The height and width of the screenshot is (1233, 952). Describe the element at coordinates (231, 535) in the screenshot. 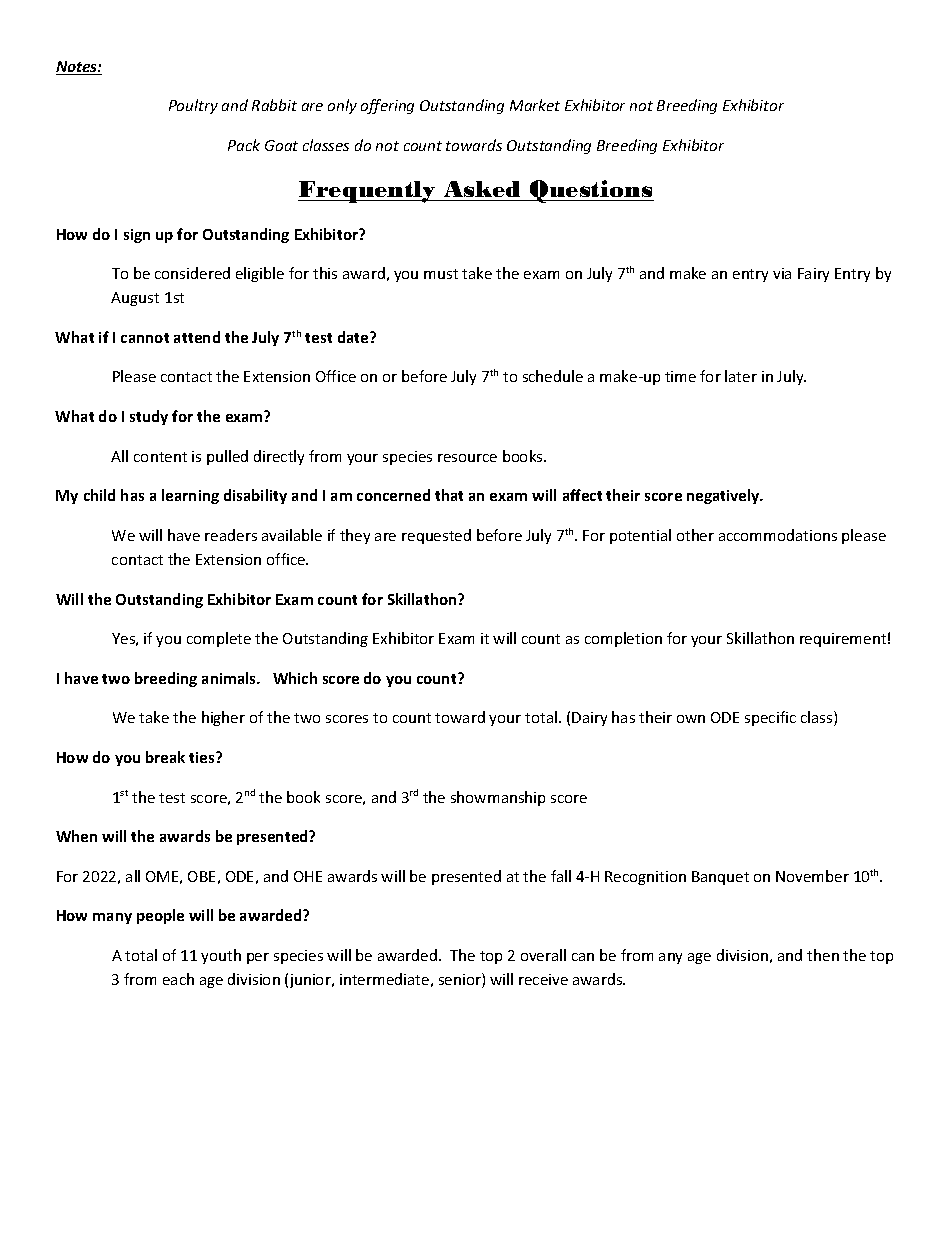

I see `readers` at that location.
